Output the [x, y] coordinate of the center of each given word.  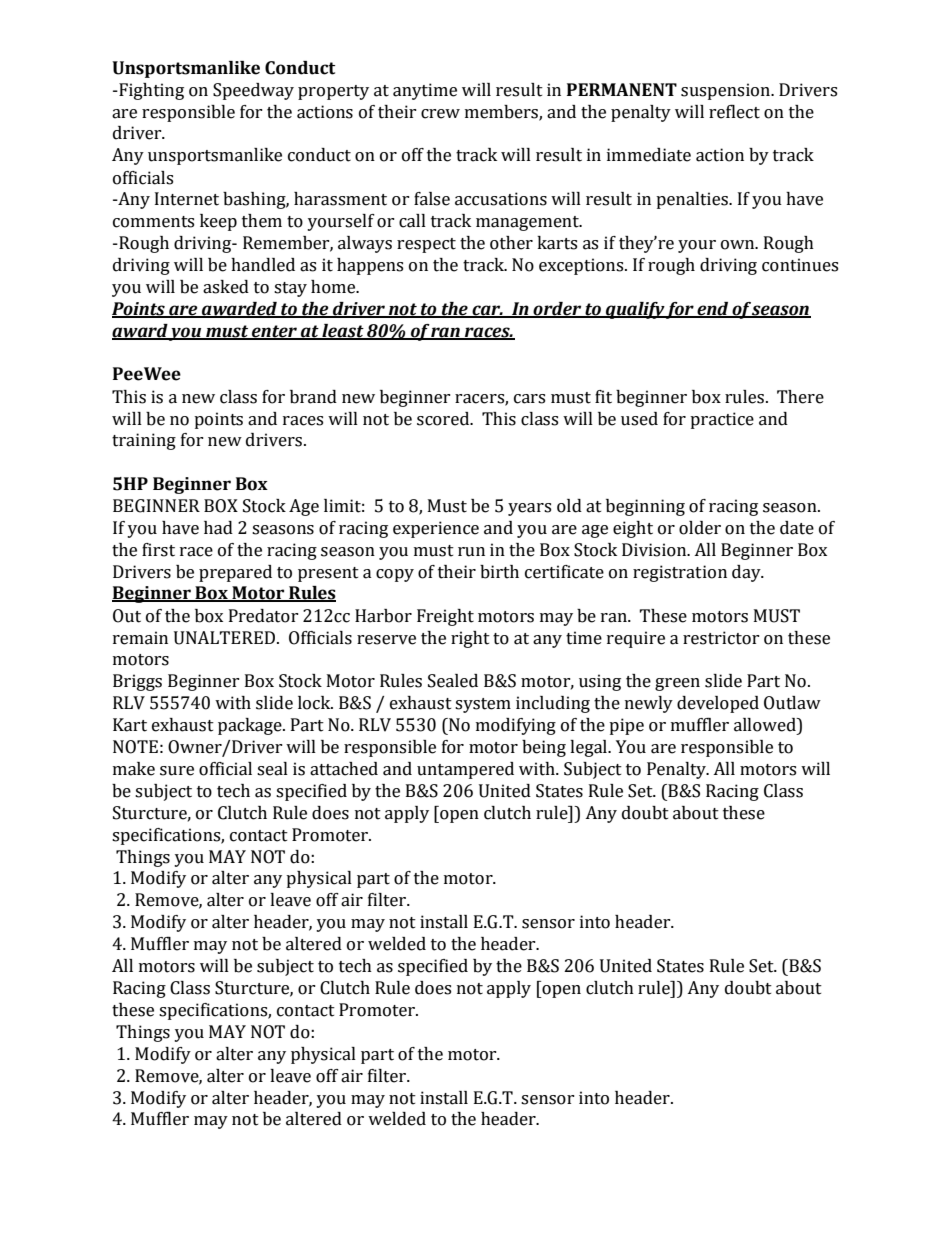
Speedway [253, 91]
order [558, 309]
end [713, 309]
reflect [734, 112]
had [218, 528]
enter [274, 332]
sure [177, 771]
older [700, 528]
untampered [465, 770]
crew [440, 114]
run [471, 552]
